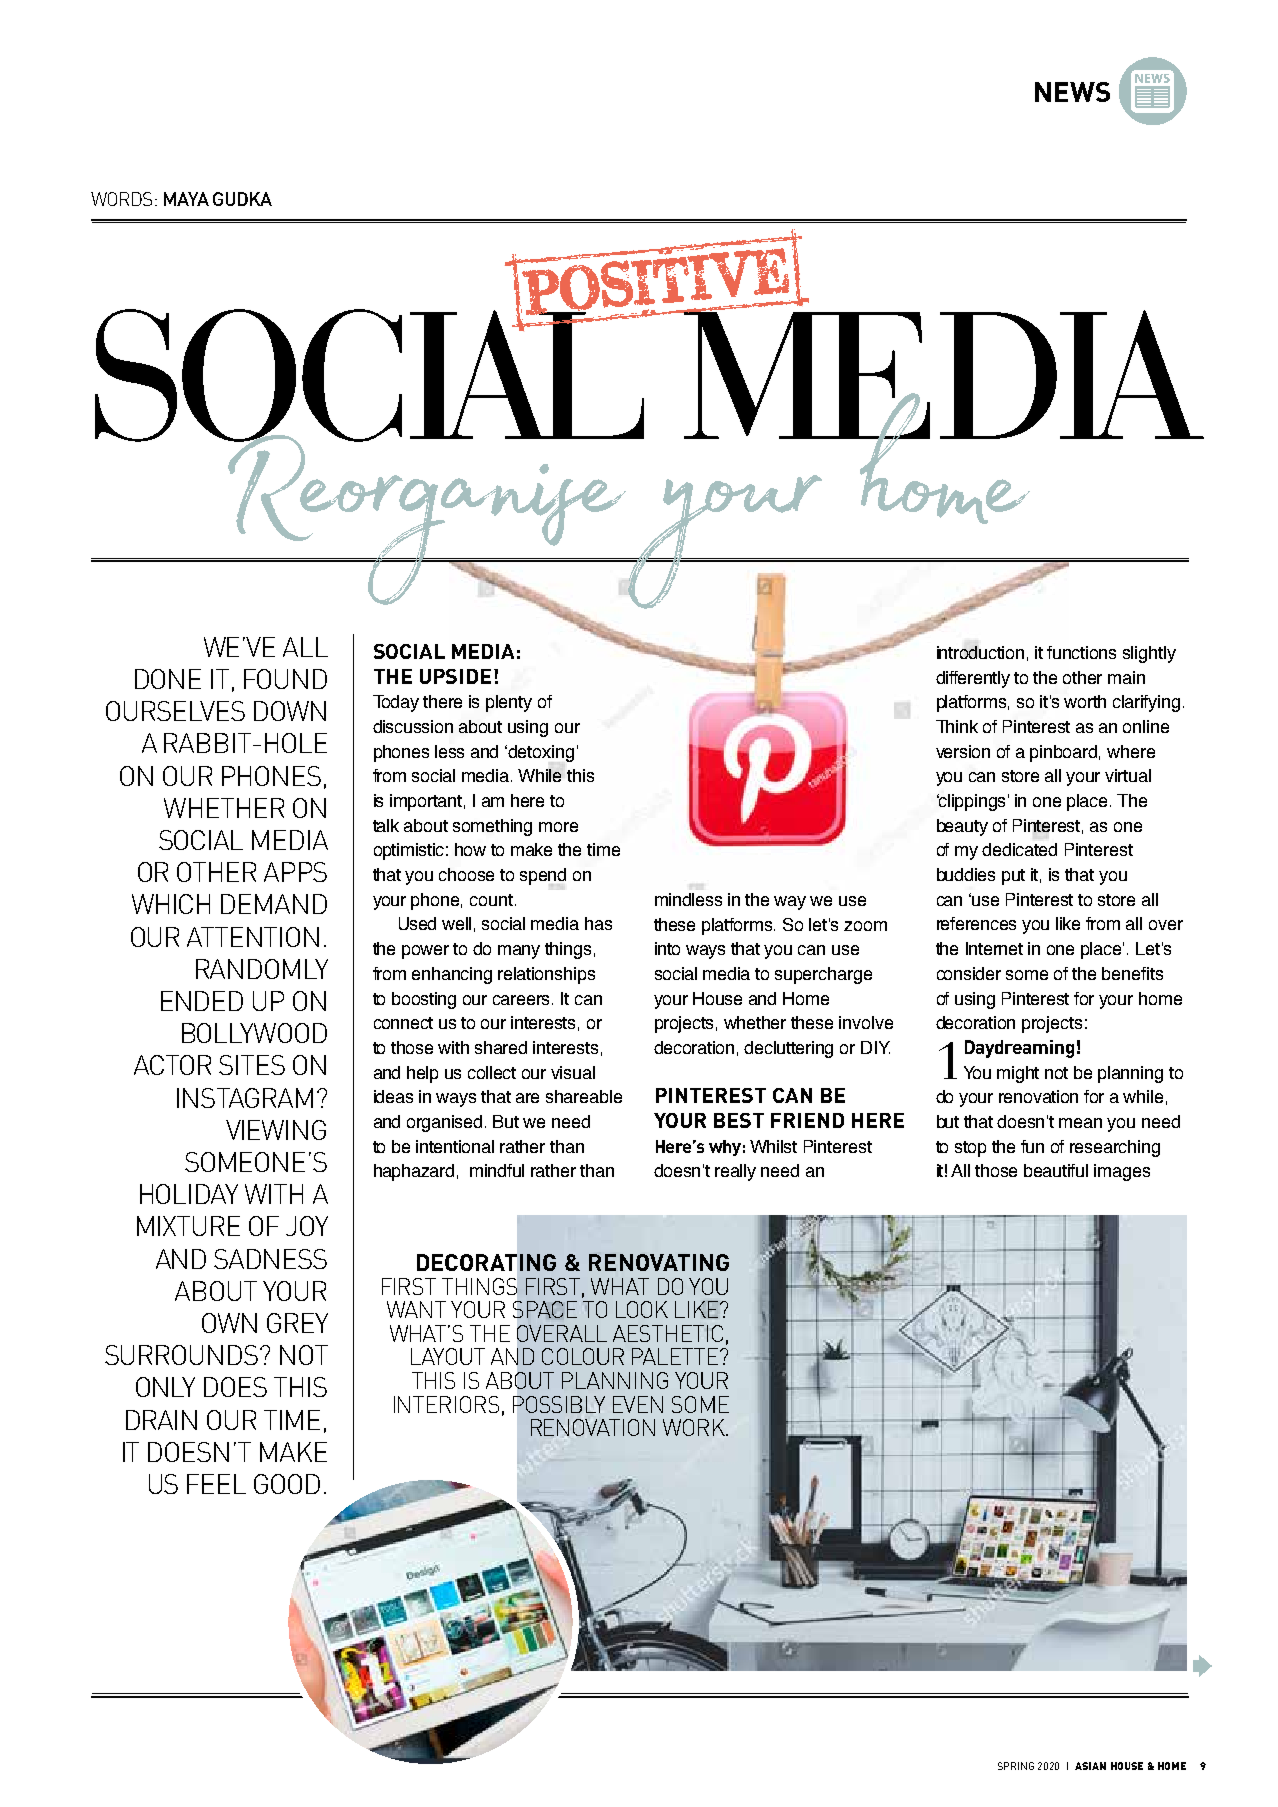 Image resolution: width=1278 pixels, height=1807 pixels. What do you see at coordinates (659, 1262) in the page?
I see `RENOVATING` at bounding box center [659, 1262].
